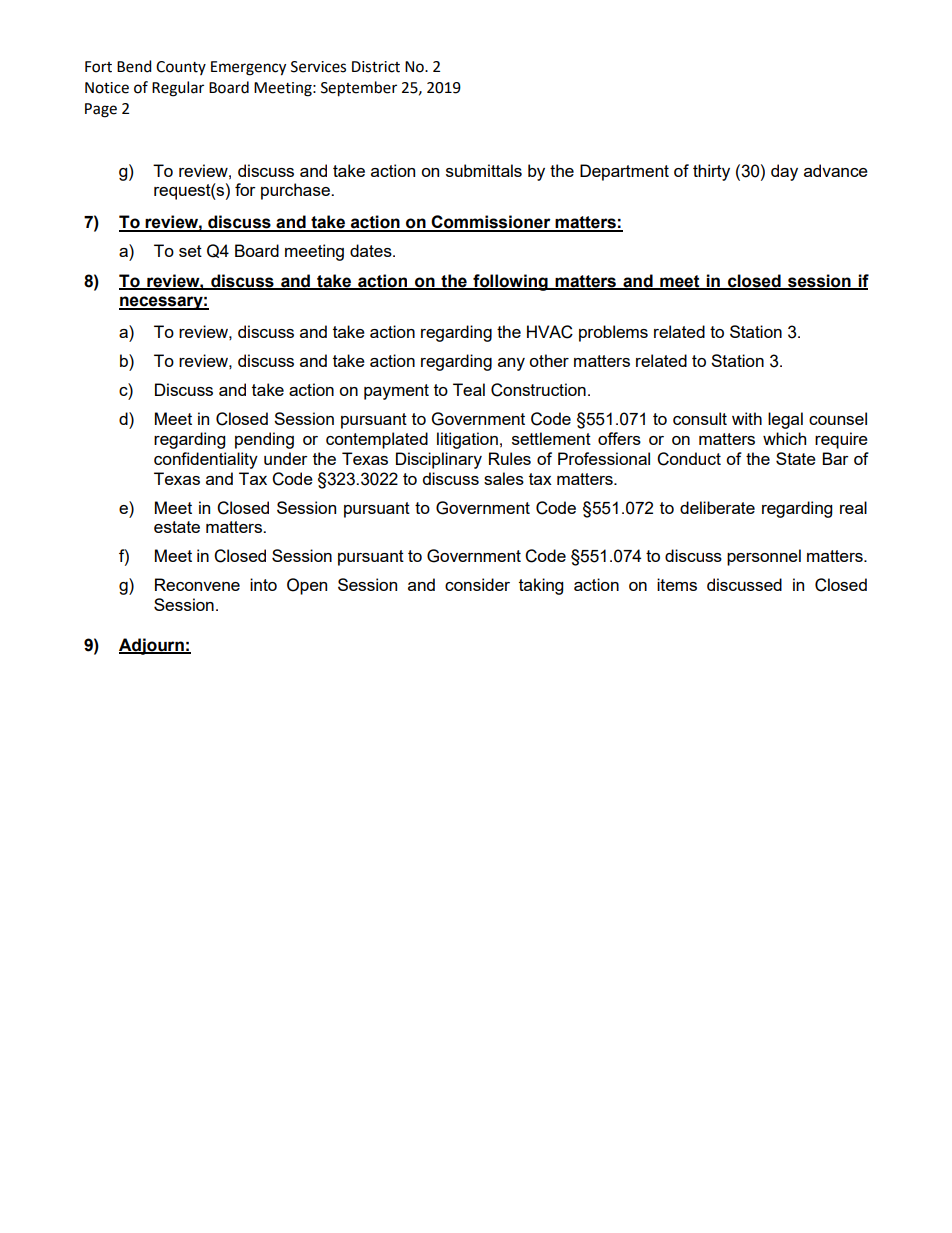 The height and width of the image is (1233, 952). Describe the element at coordinates (467, 440) in the image. I see `litigation` at that location.
